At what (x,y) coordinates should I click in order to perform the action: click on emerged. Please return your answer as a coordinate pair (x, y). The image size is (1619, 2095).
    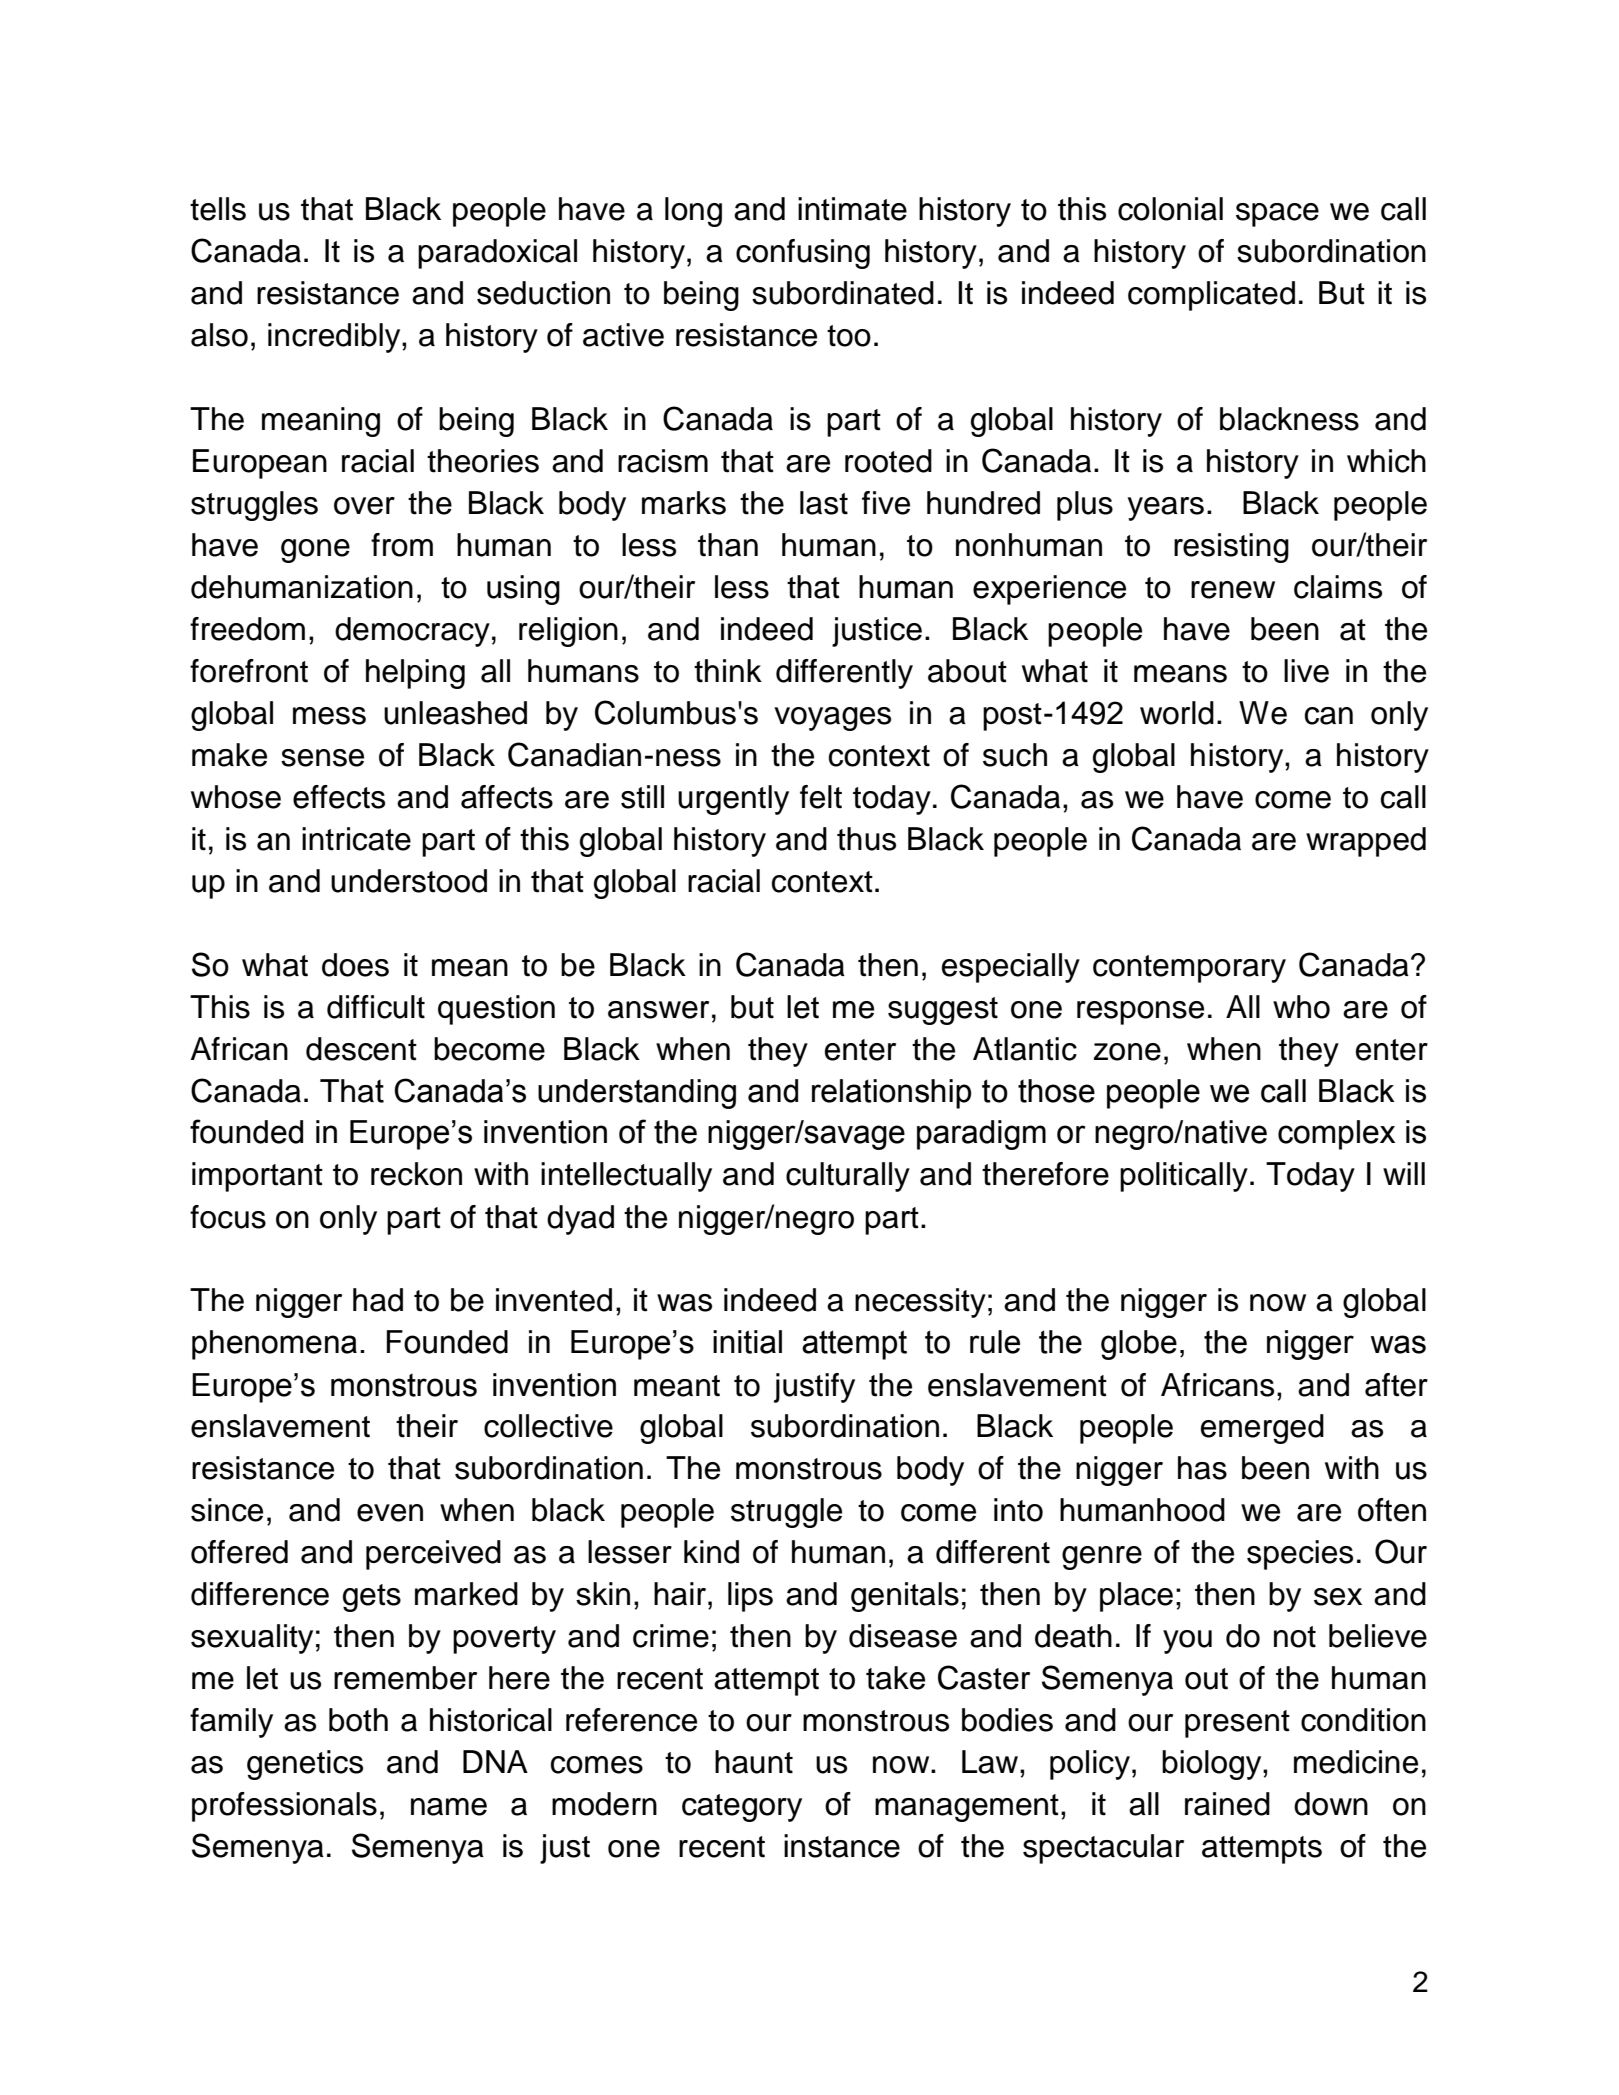
    Looking at the image, I should click on (1262, 1429).
